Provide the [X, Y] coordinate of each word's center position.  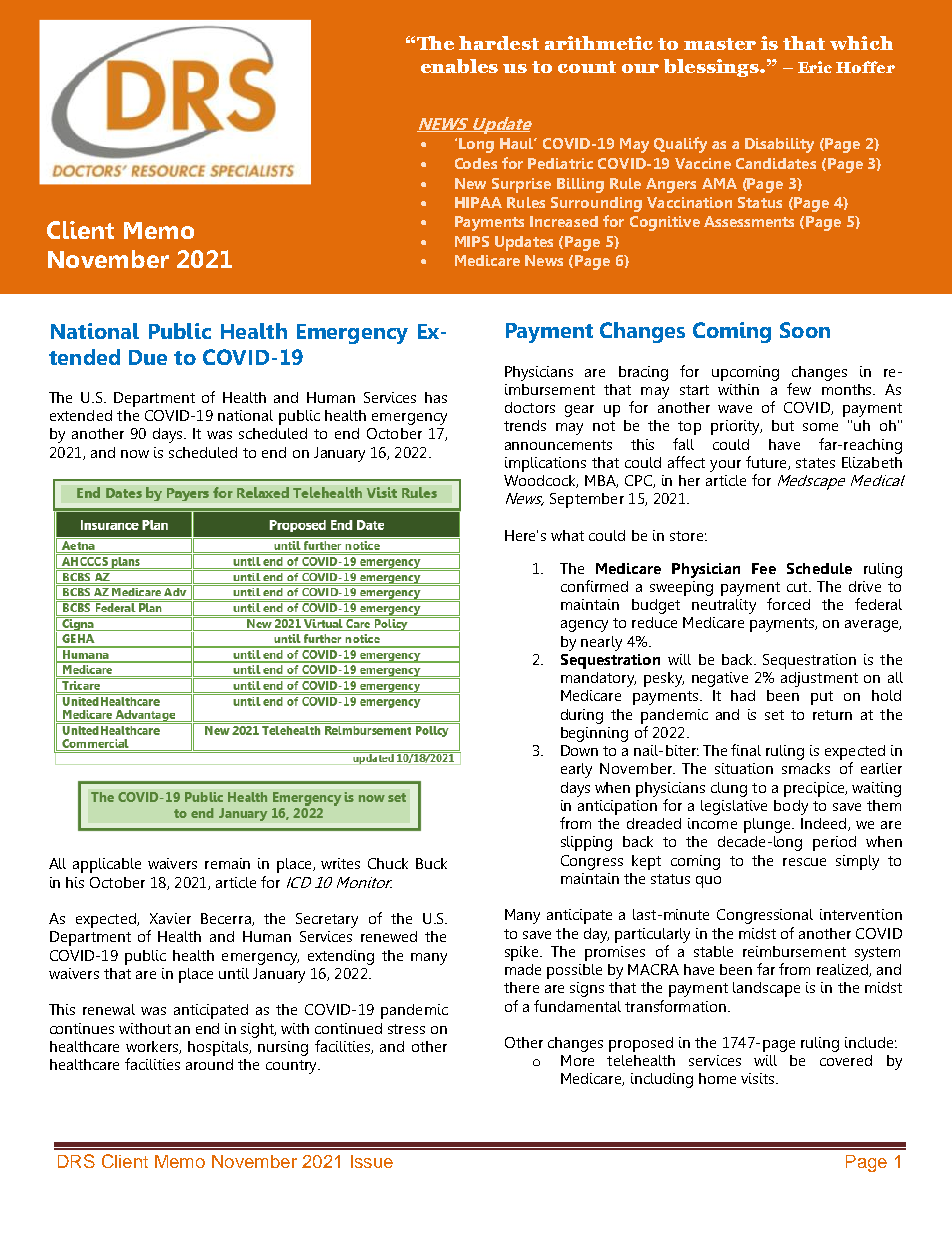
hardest [499, 43]
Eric [815, 67]
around [209, 1064]
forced [788, 604]
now [135, 454]
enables [459, 66]
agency [584, 626]
